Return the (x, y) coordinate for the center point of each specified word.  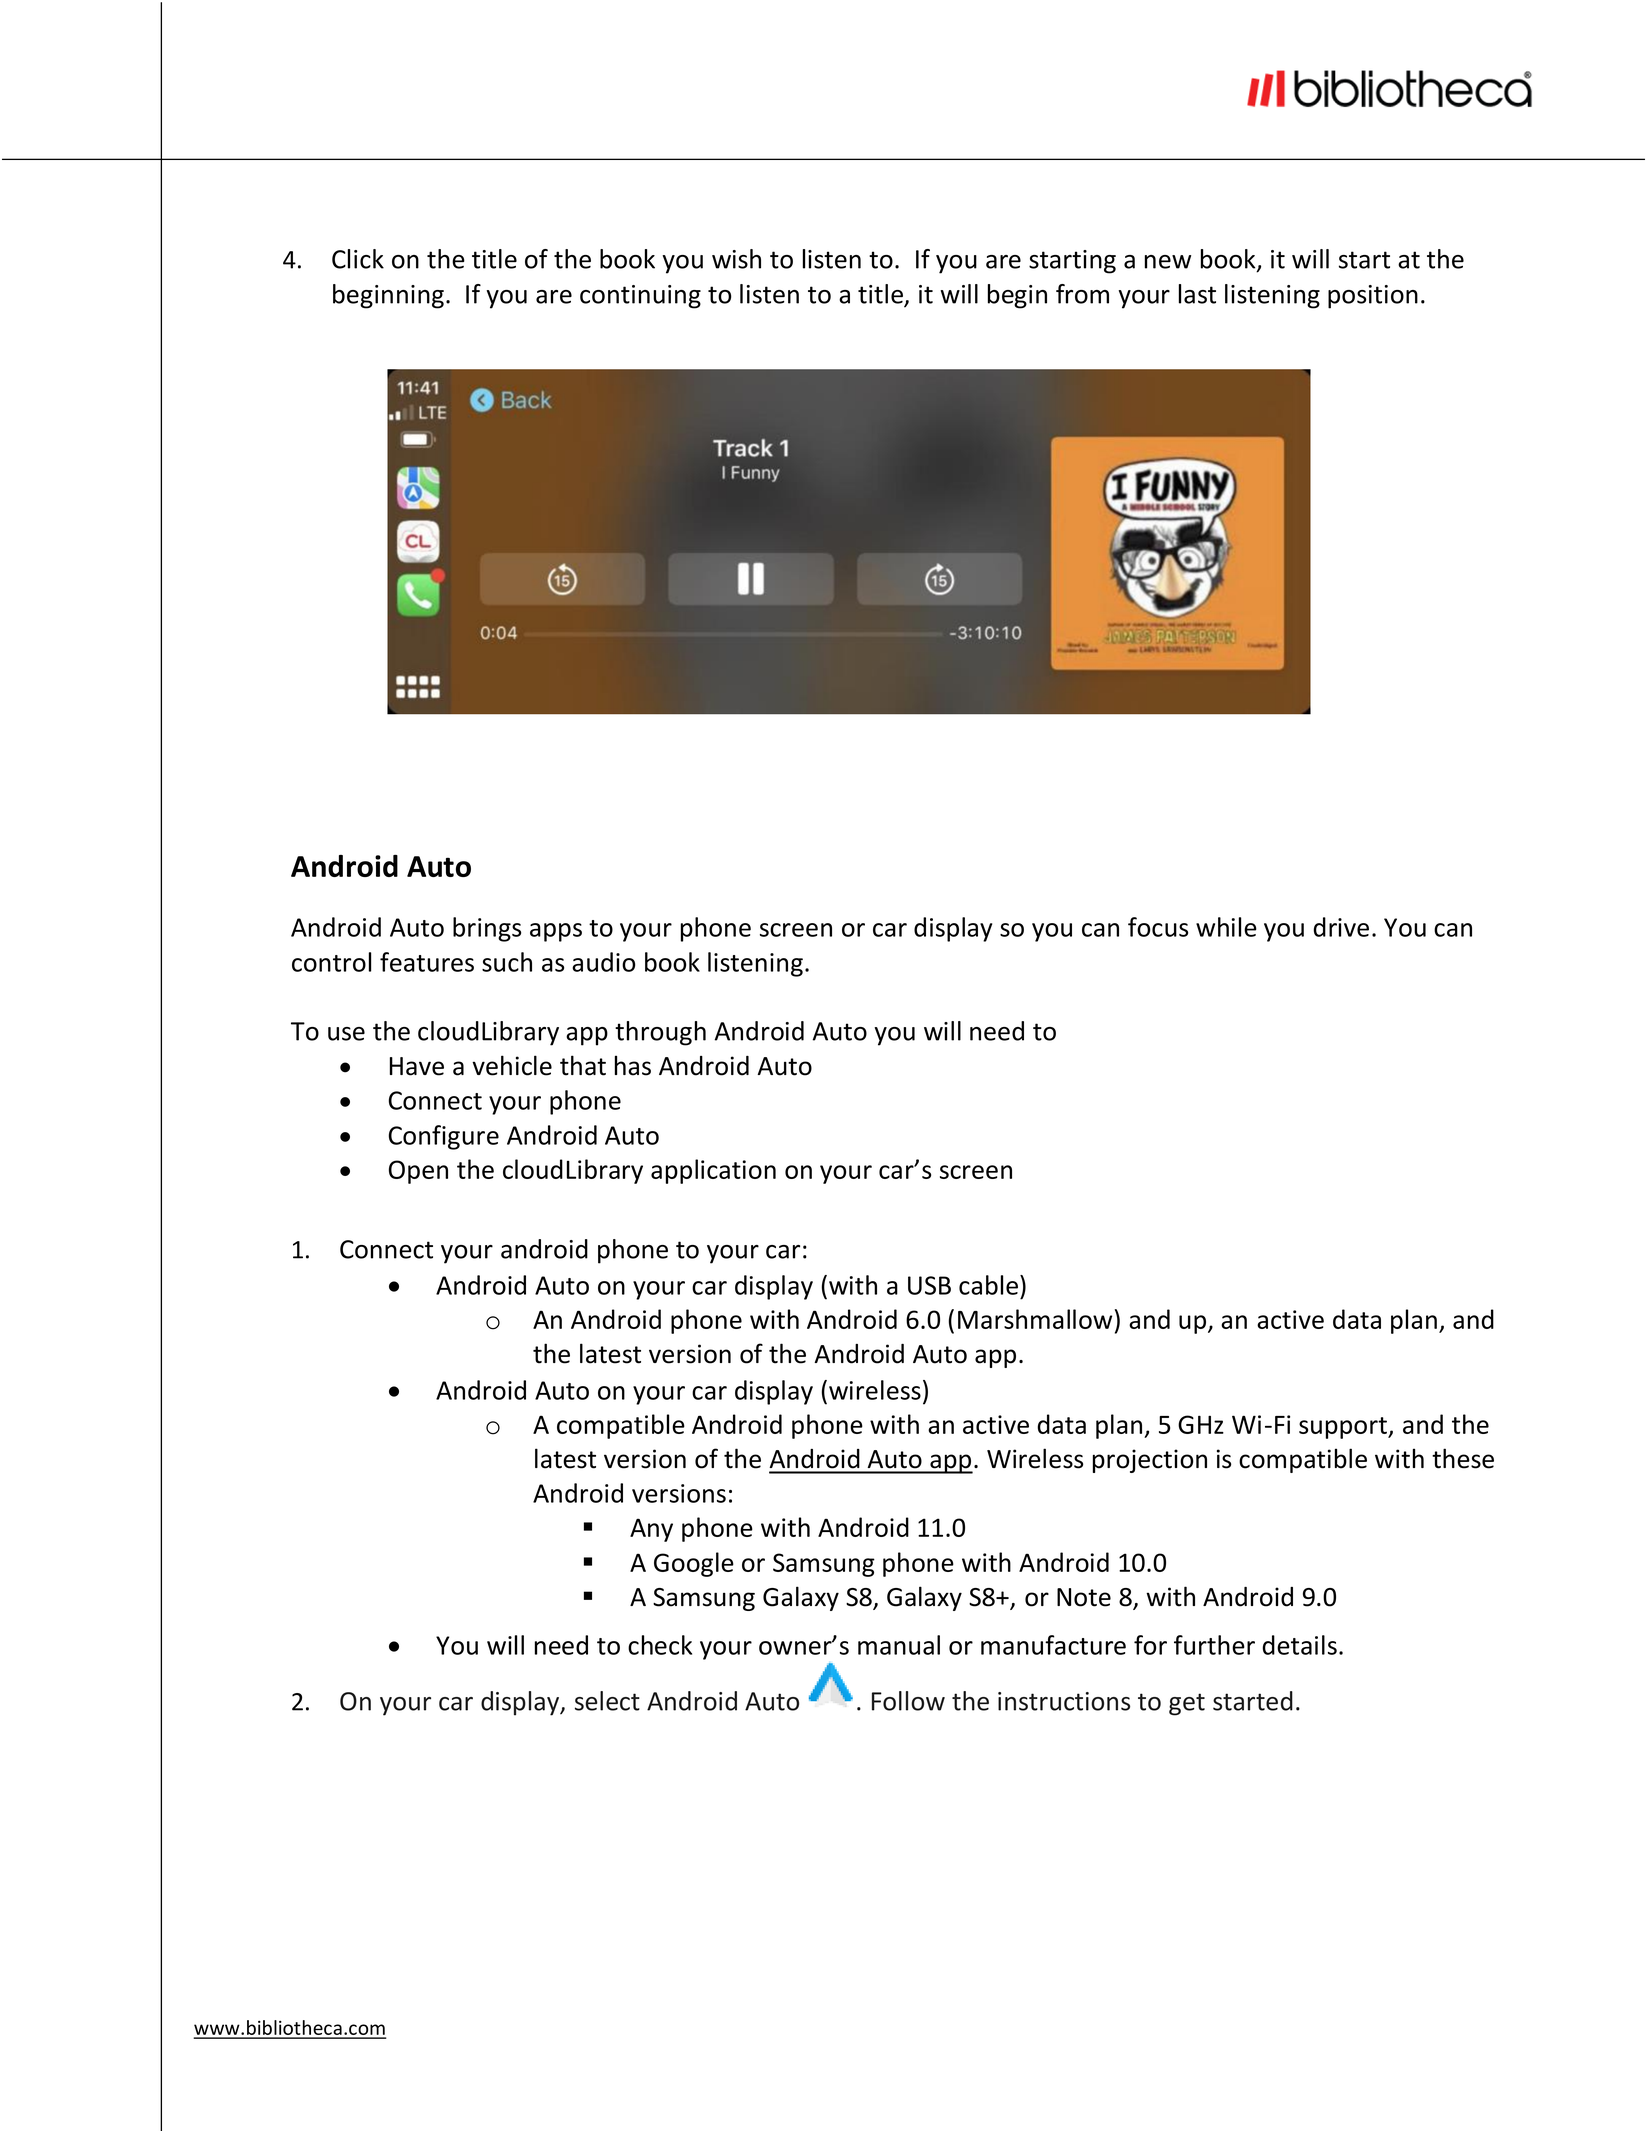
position (1373, 297)
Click (358, 259)
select (607, 1701)
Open (418, 1172)
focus (1158, 927)
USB (929, 1285)
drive (1341, 927)
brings (487, 929)
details (1299, 1645)
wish (736, 259)
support (1344, 1428)
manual (899, 1645)
